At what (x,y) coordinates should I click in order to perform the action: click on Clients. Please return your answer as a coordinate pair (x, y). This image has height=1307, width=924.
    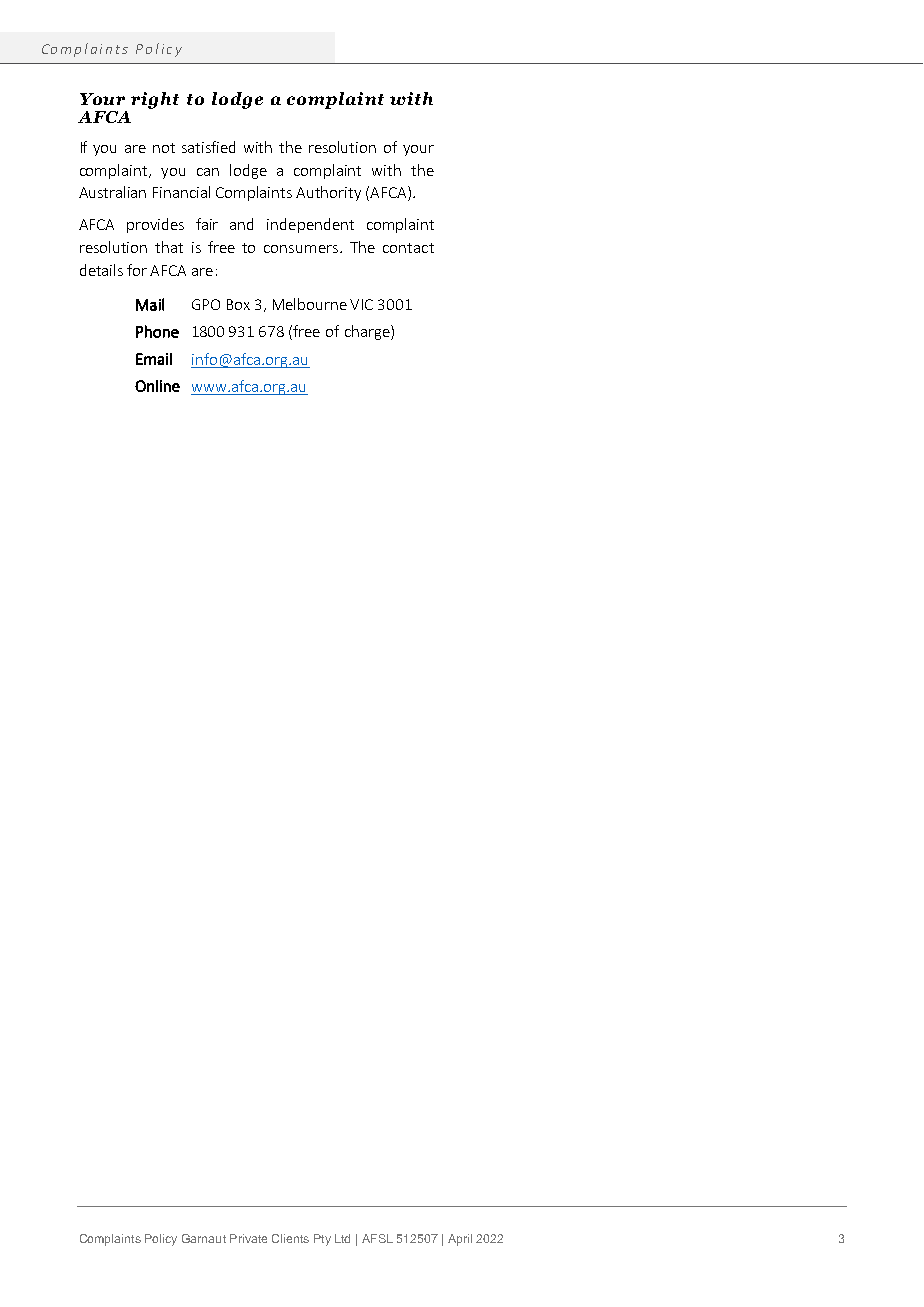
    Looking at the image, I should click on (290, 1238).
